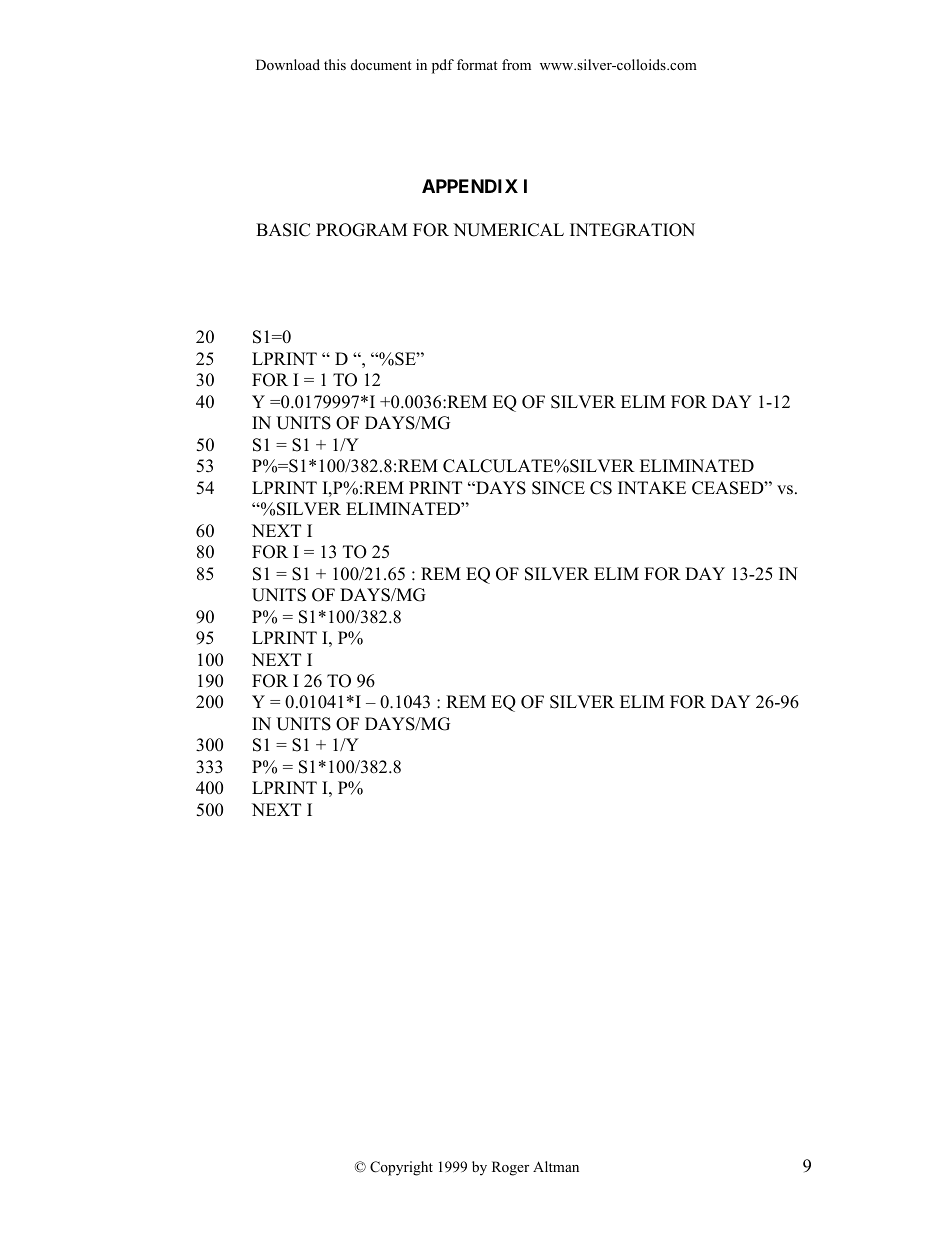 This page has height=1233, width=952. What do you see at coordinates (288, 64) in the page?
I see `Download` at bounding box center [288, 64].
